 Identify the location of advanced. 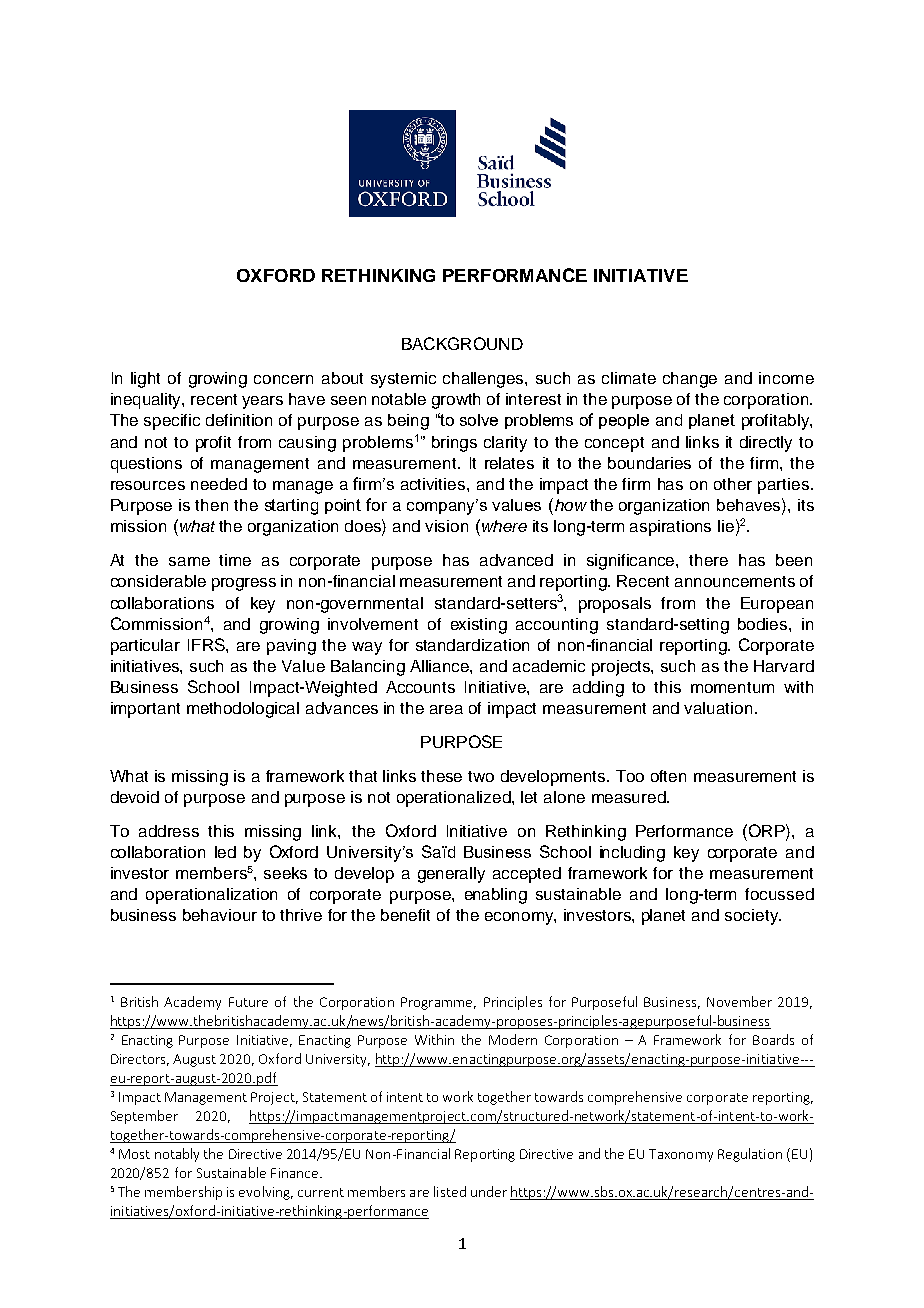
(516, 560).
